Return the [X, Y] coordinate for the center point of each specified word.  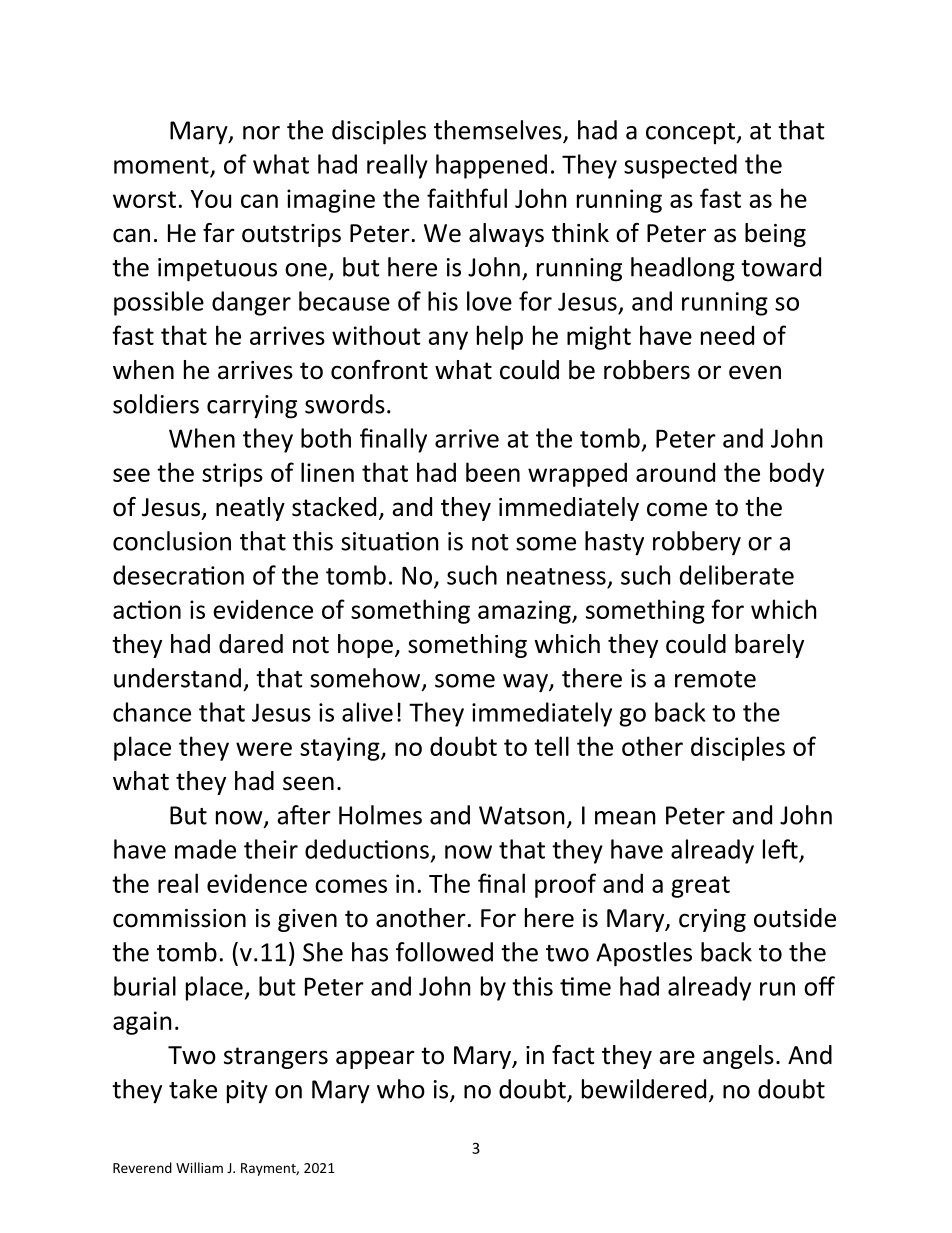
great [700, 887]
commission [179, 918]
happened [491, 166]
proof [565, 885]
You [210, 199]
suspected [680, 166]
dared [251, 644]
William [199, 1167]
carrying [252, 407]
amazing [525, 612]
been [493, 472]
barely [769, 646]
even [755, 372]
